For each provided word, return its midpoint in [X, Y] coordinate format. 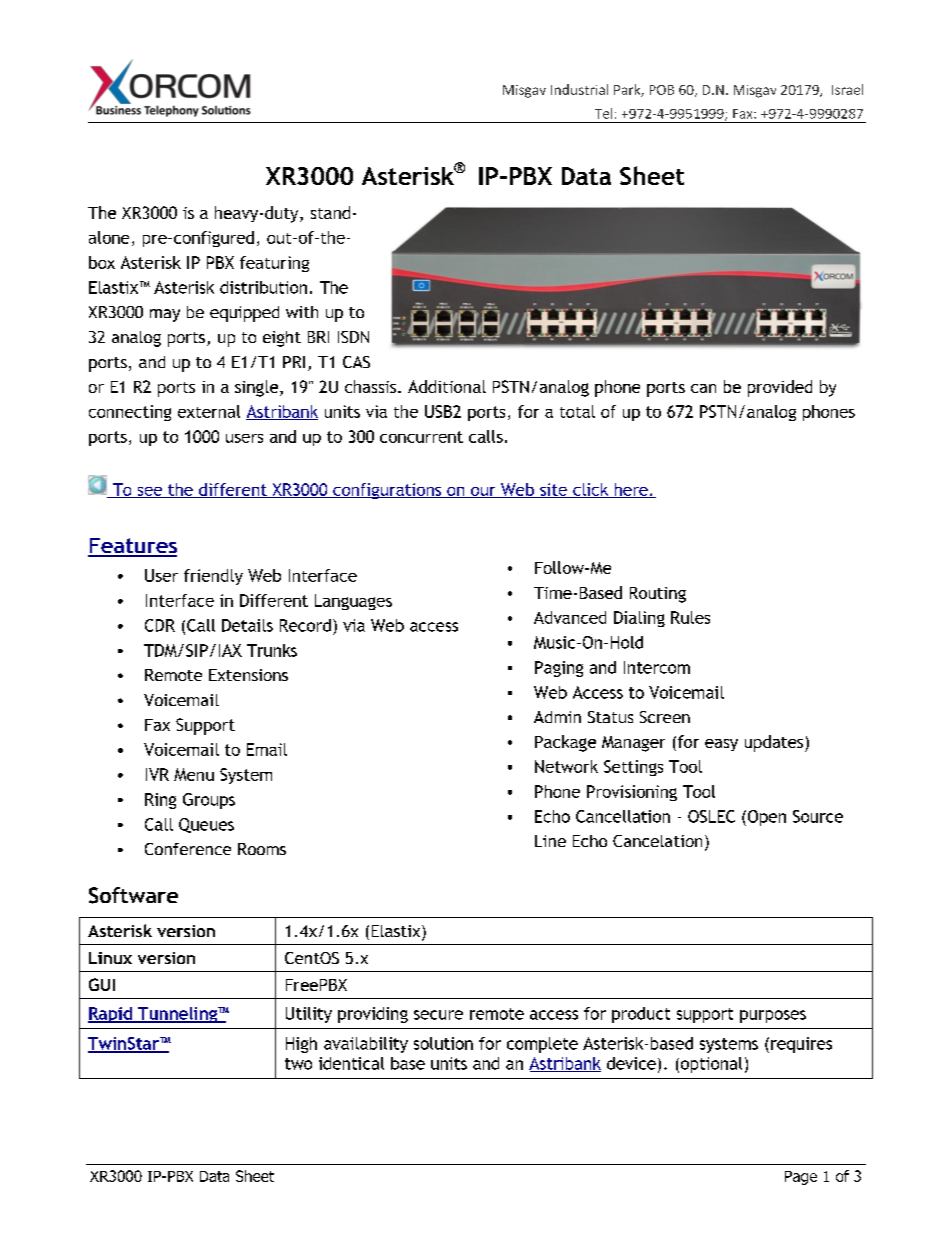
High [301, 1045]
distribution [263, 287]
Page [801, 1178]
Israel [847, 89]
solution [443, 1043]
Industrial [579, 89]
